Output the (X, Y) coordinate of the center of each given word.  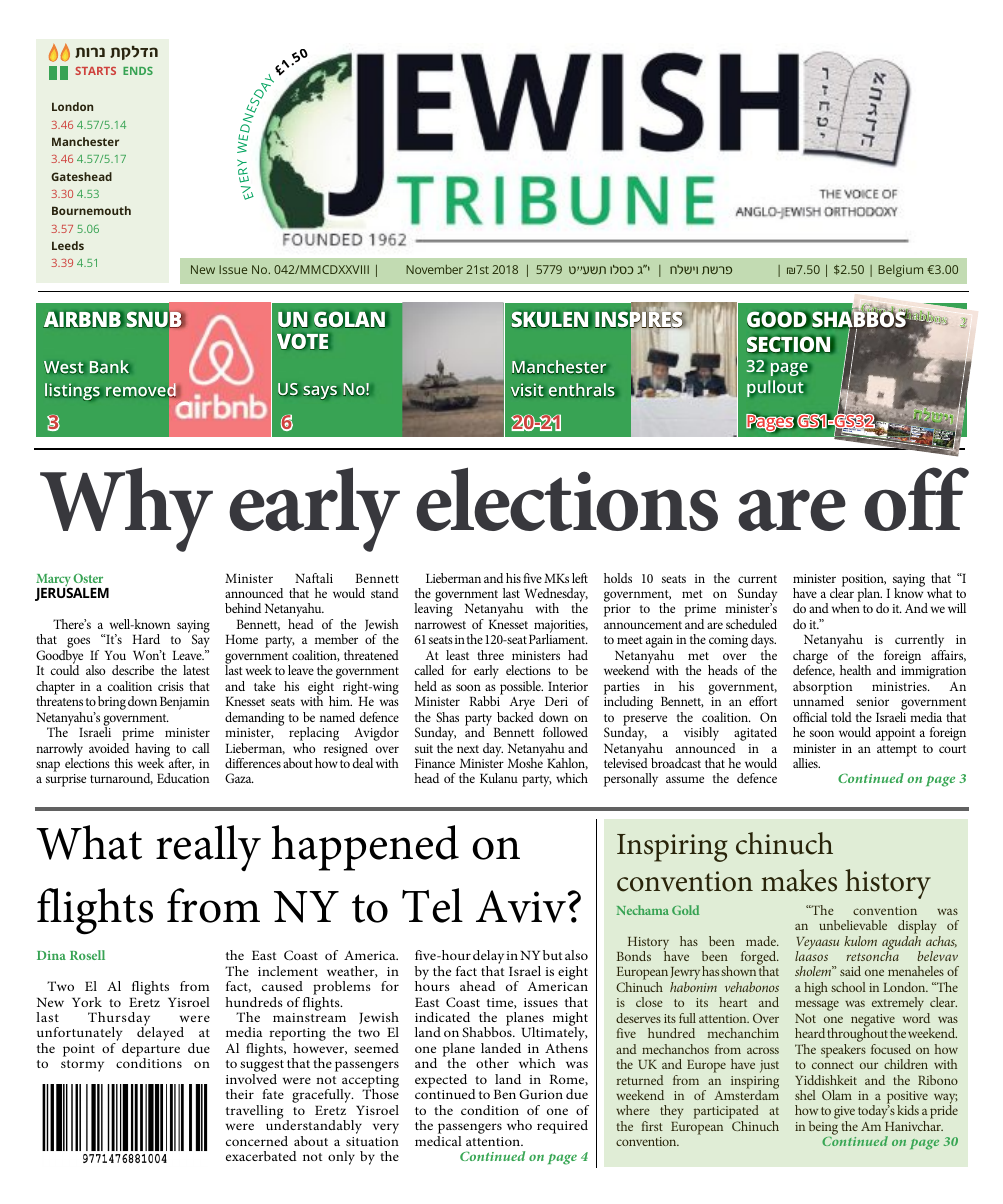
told (841, 717)
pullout (776, 388)
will (957, 608)
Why (126, 509)
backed (515, 715)
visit (527, 390)
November (434, 269)
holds (618, 578)
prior (617, 610)
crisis (171, 686)
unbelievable (853, 925)
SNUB (155, 319)
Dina (51, 955)
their (240, 1094)
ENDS (138, 71)
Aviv (521, 906)
